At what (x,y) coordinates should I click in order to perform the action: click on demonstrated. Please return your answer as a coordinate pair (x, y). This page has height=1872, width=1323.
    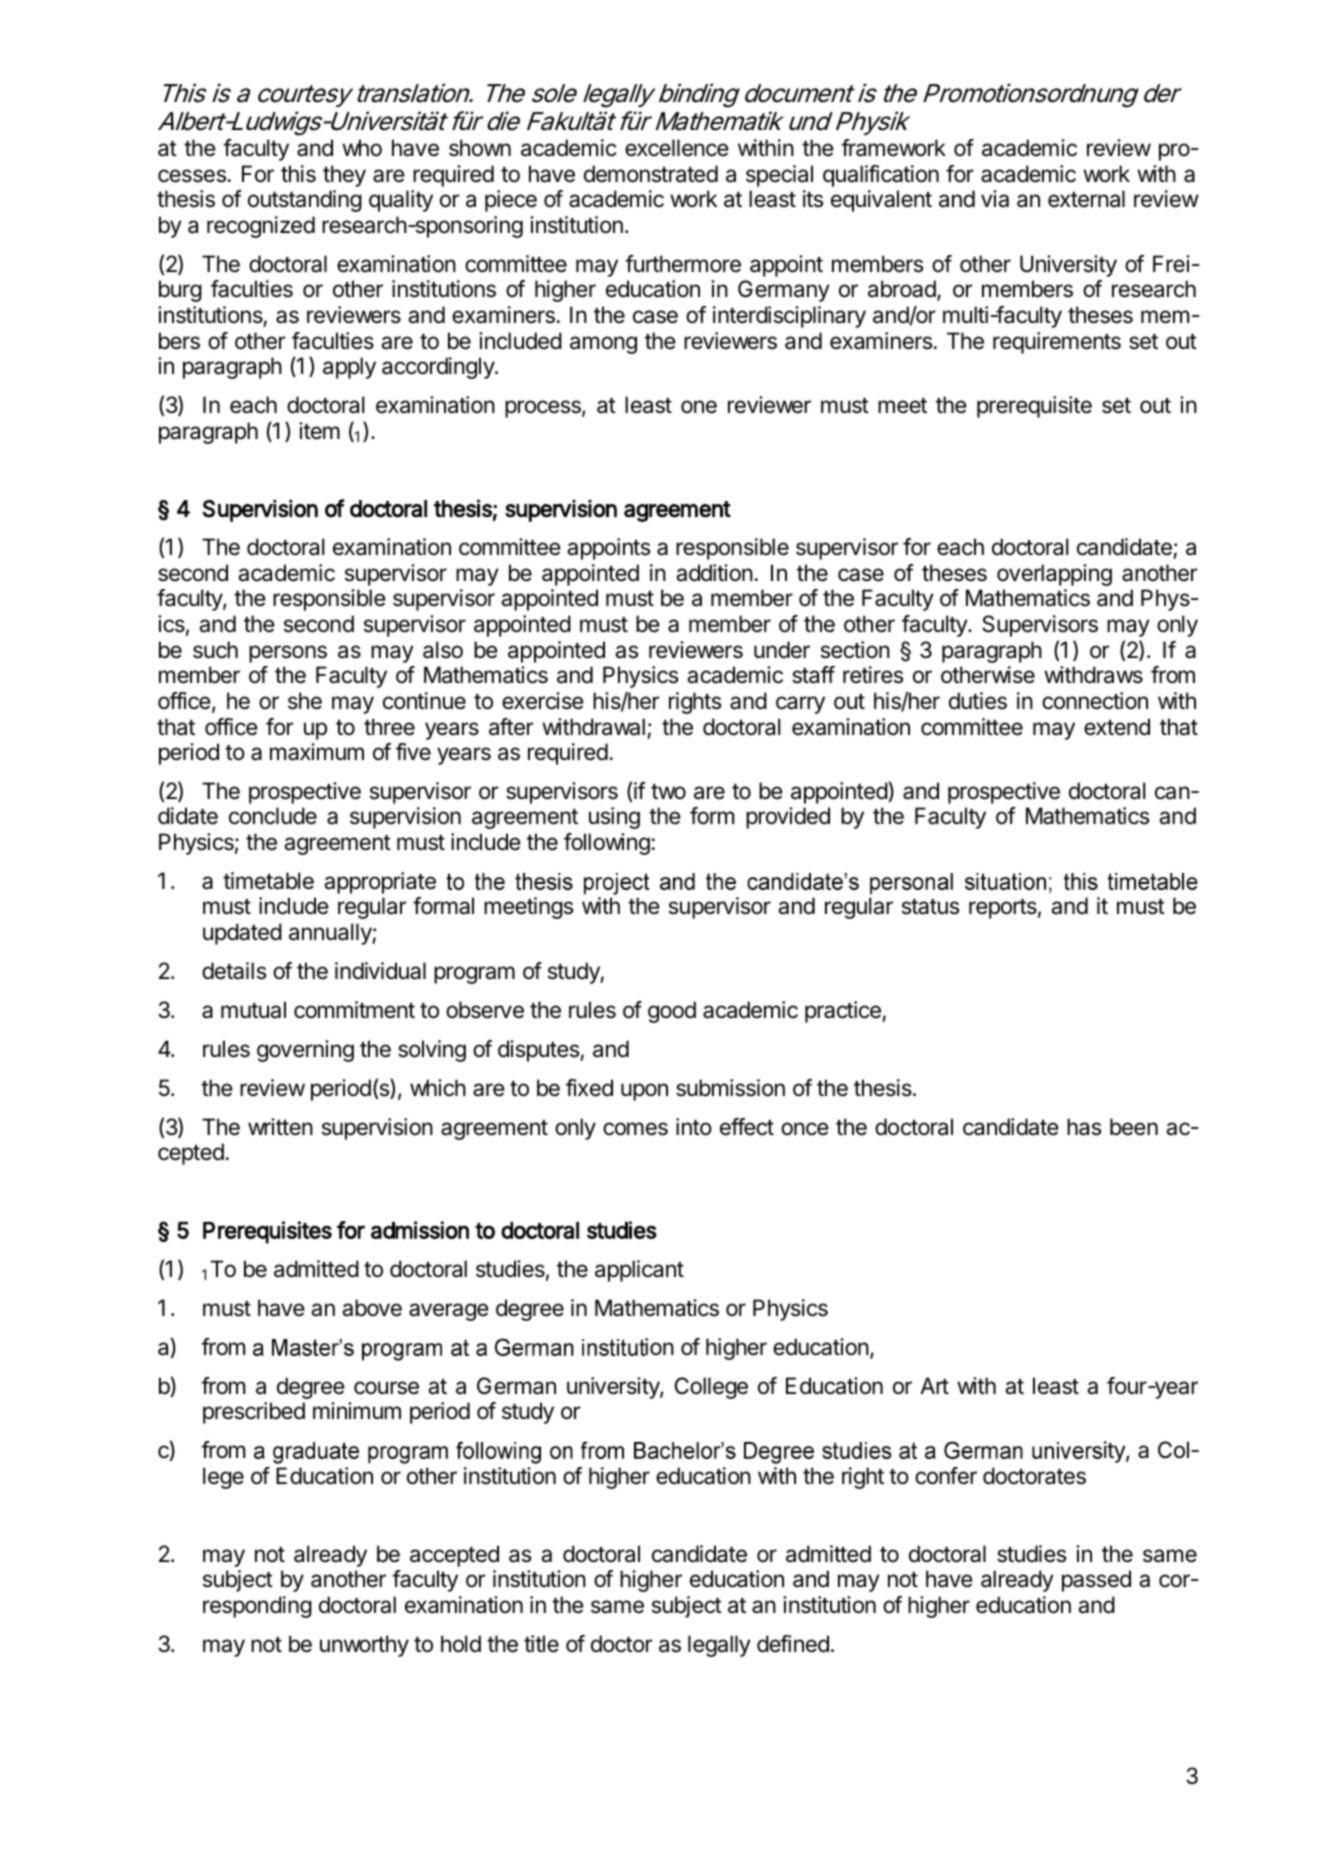
    Looking at the image, I should click on (651, 174).
